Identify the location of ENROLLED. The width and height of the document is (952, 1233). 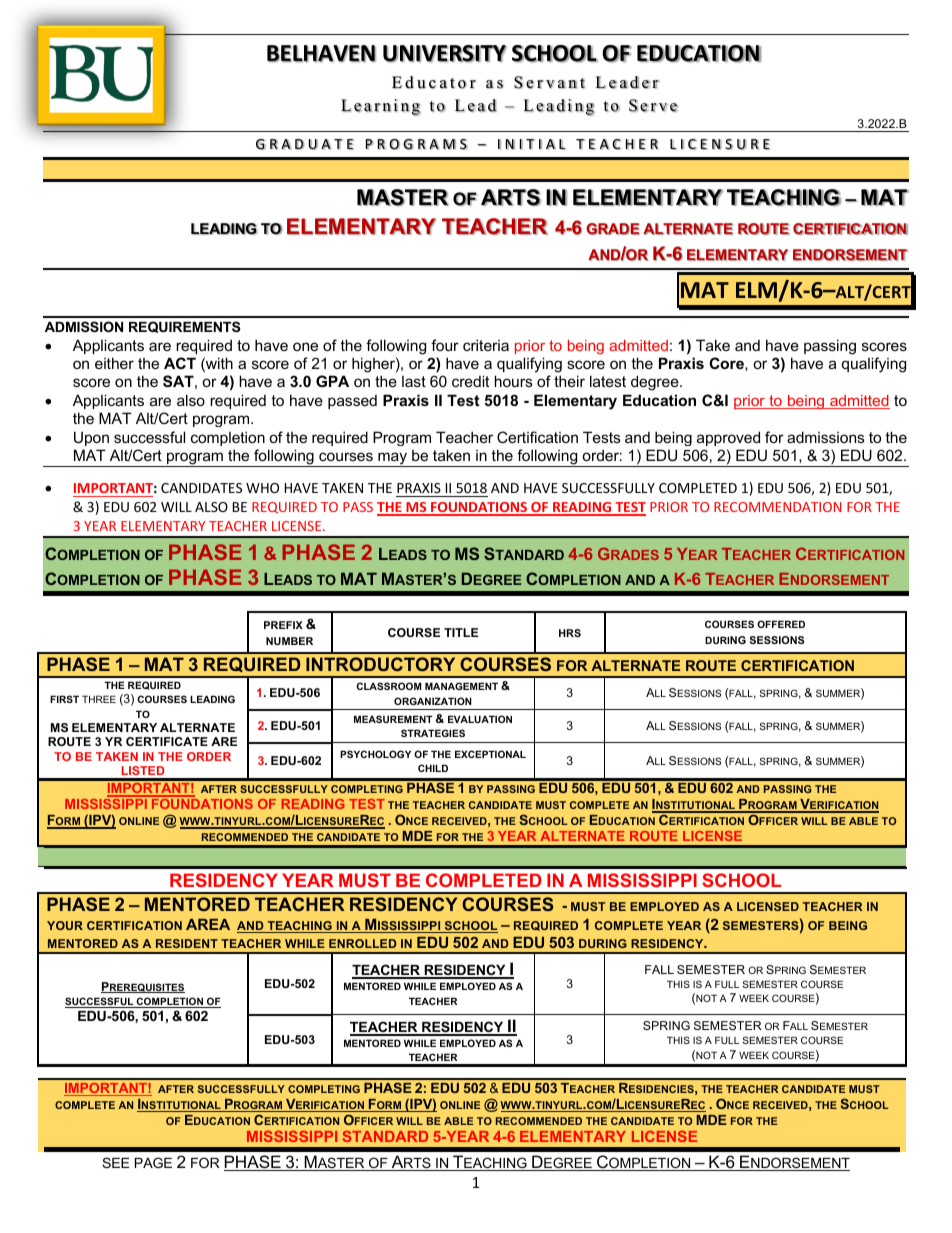
(363, 943).
